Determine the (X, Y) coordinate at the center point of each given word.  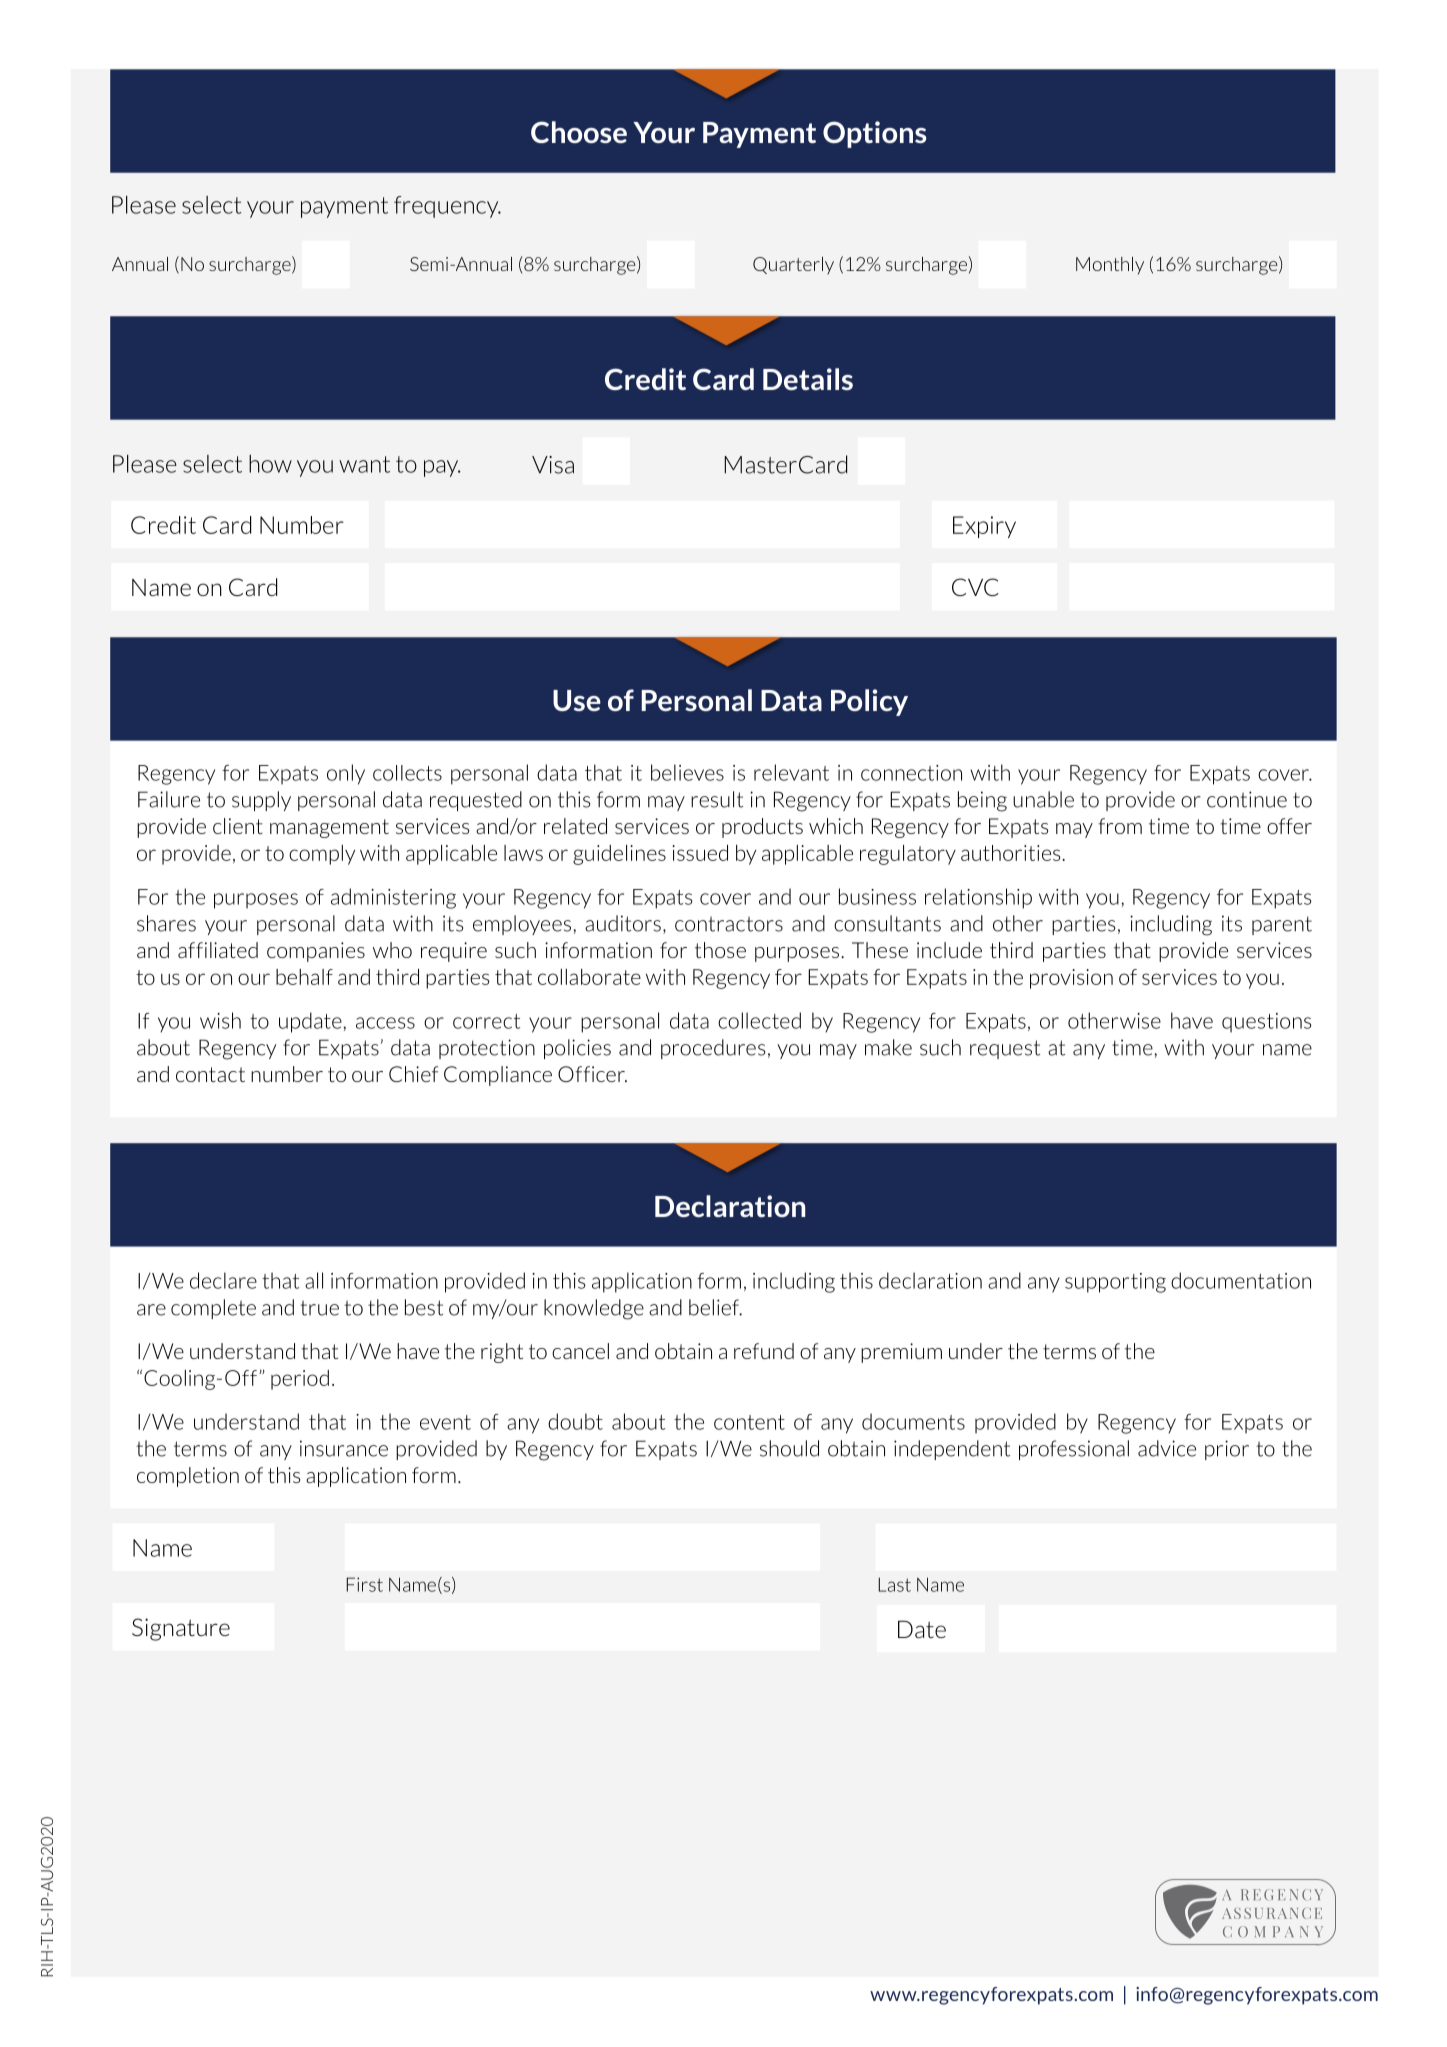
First (364, 1584)
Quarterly (793, 266)
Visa (553, 465)
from (1120, 826)
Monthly (1110, 266)
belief (715, 1307)
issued (700, 853)
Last (894, 1584)
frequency (447, 207)
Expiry (984, 527)
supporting (1115, 1283)
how (270, 464)
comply (322, 855)
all (314, 1280)
